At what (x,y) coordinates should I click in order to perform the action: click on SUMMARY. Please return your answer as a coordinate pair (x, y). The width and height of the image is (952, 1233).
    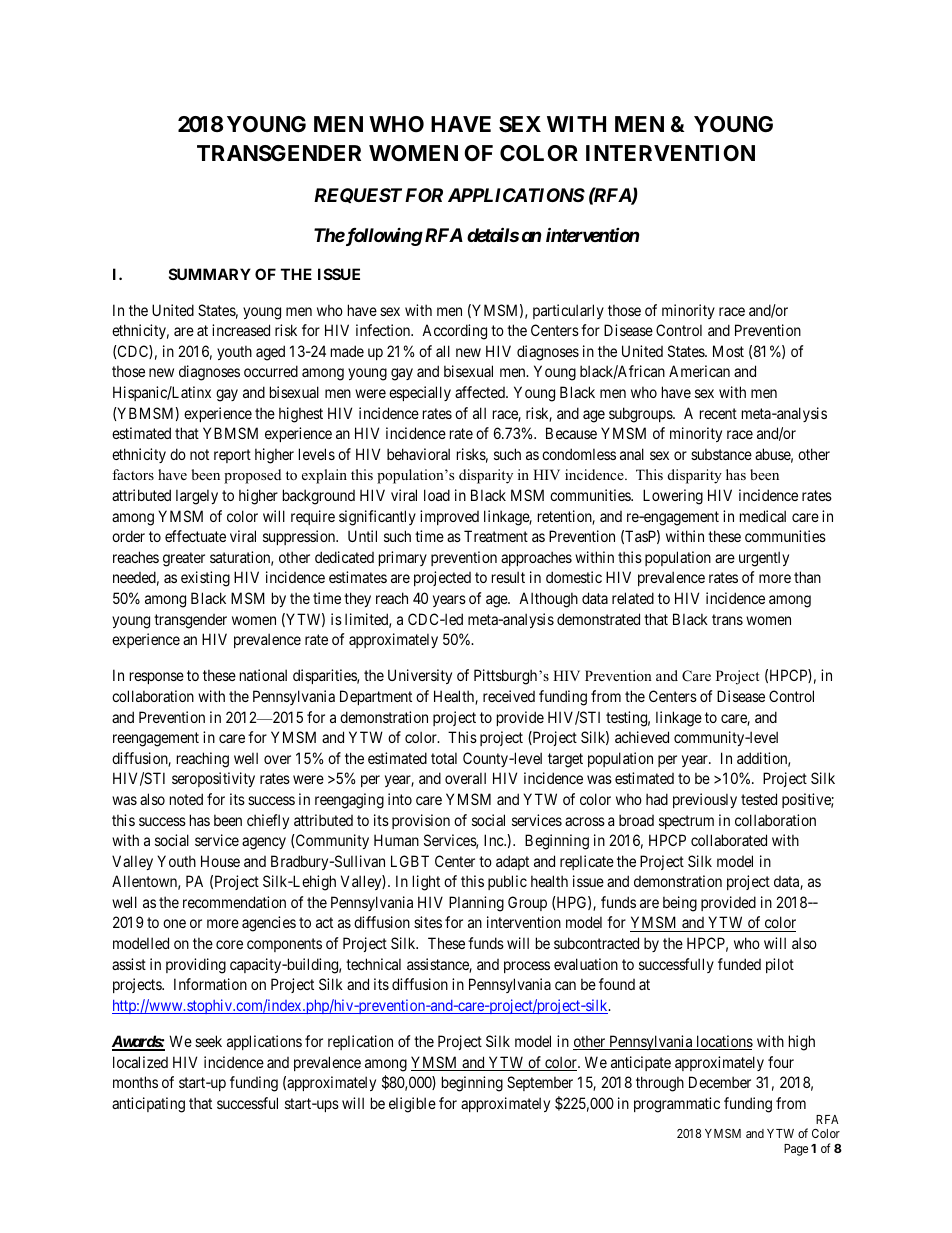
    Looking at the image, I should click on (210, 274).
